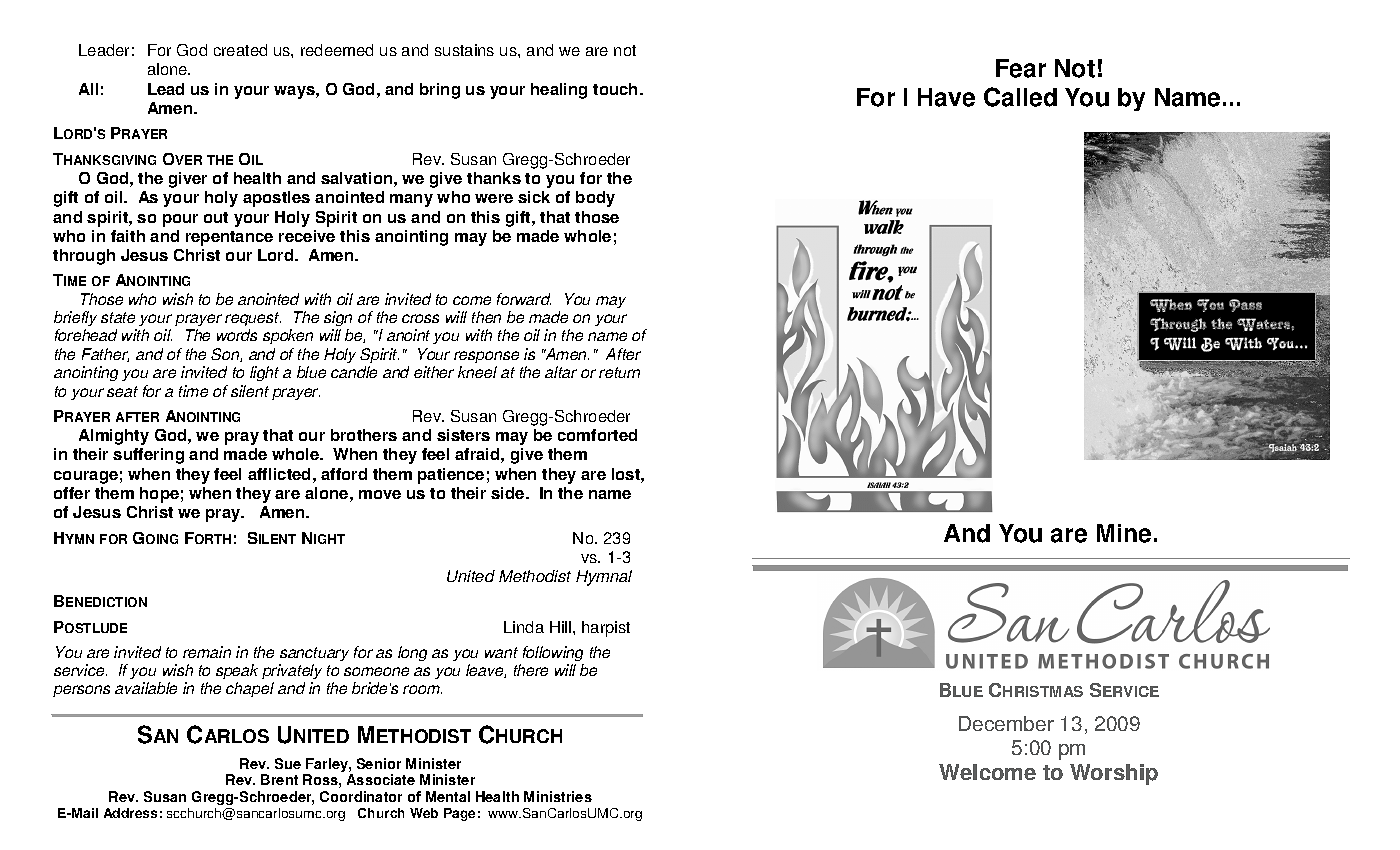 The image size is (1400, 850). I want to click on hope, so click(159, 495).
